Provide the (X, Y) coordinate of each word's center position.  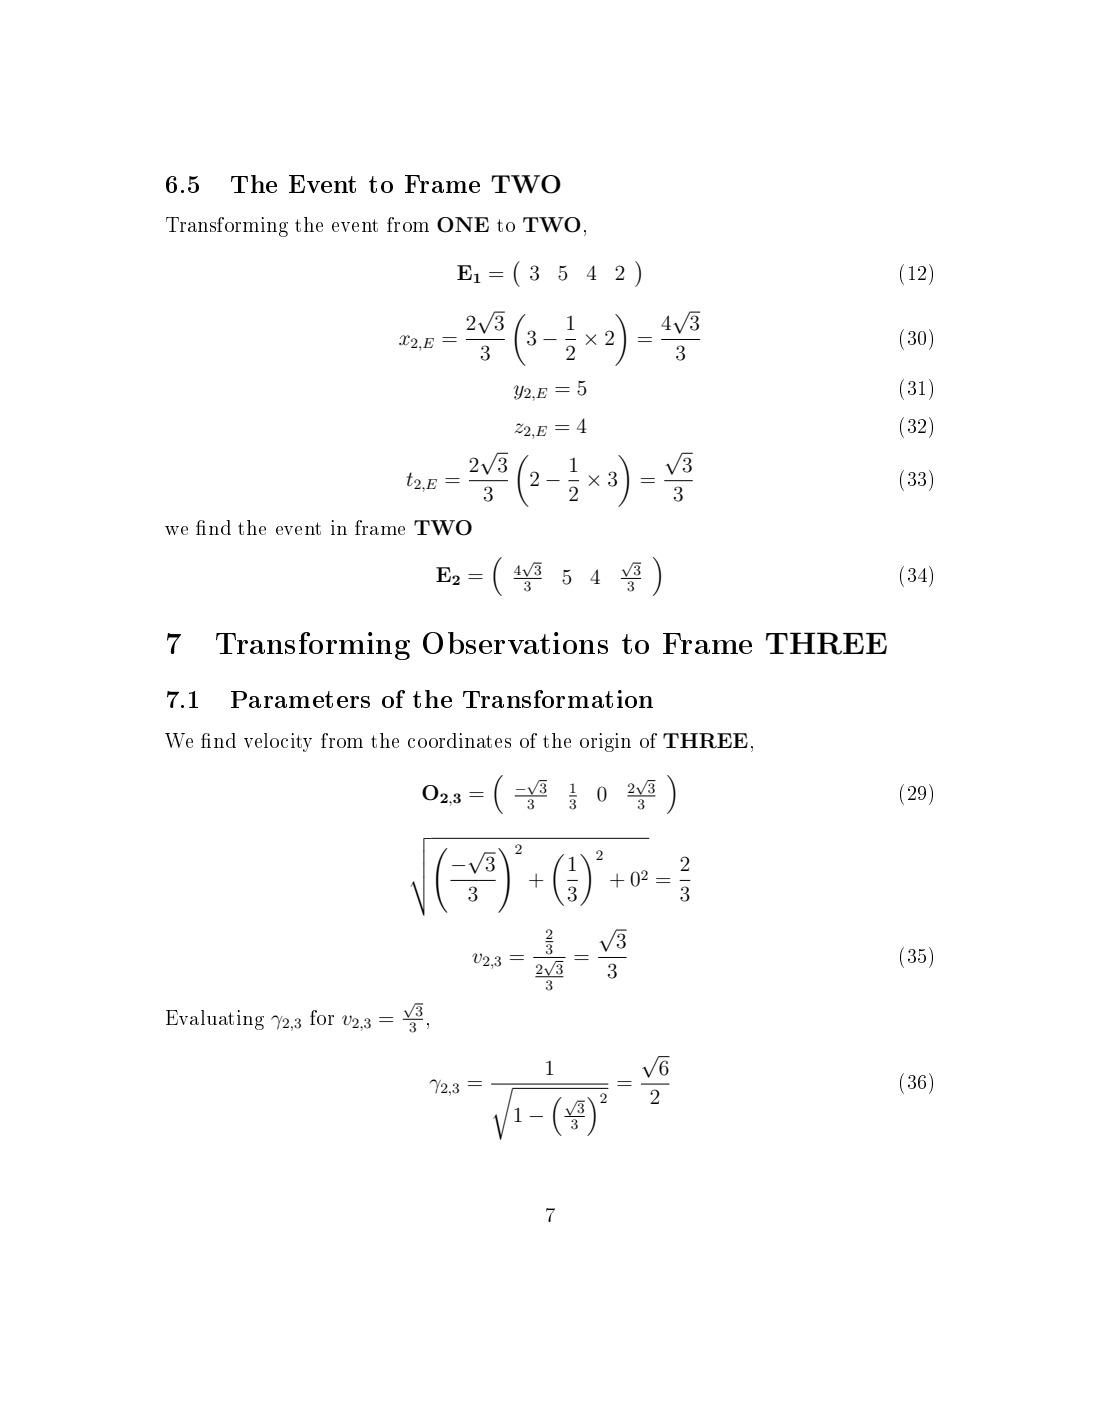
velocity (278, 742)
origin (605, 742)
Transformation (558, 699)
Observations (515, 643)
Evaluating (215, 1020)
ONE (463, 225)
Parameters (300, 699)
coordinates (459, 740)
